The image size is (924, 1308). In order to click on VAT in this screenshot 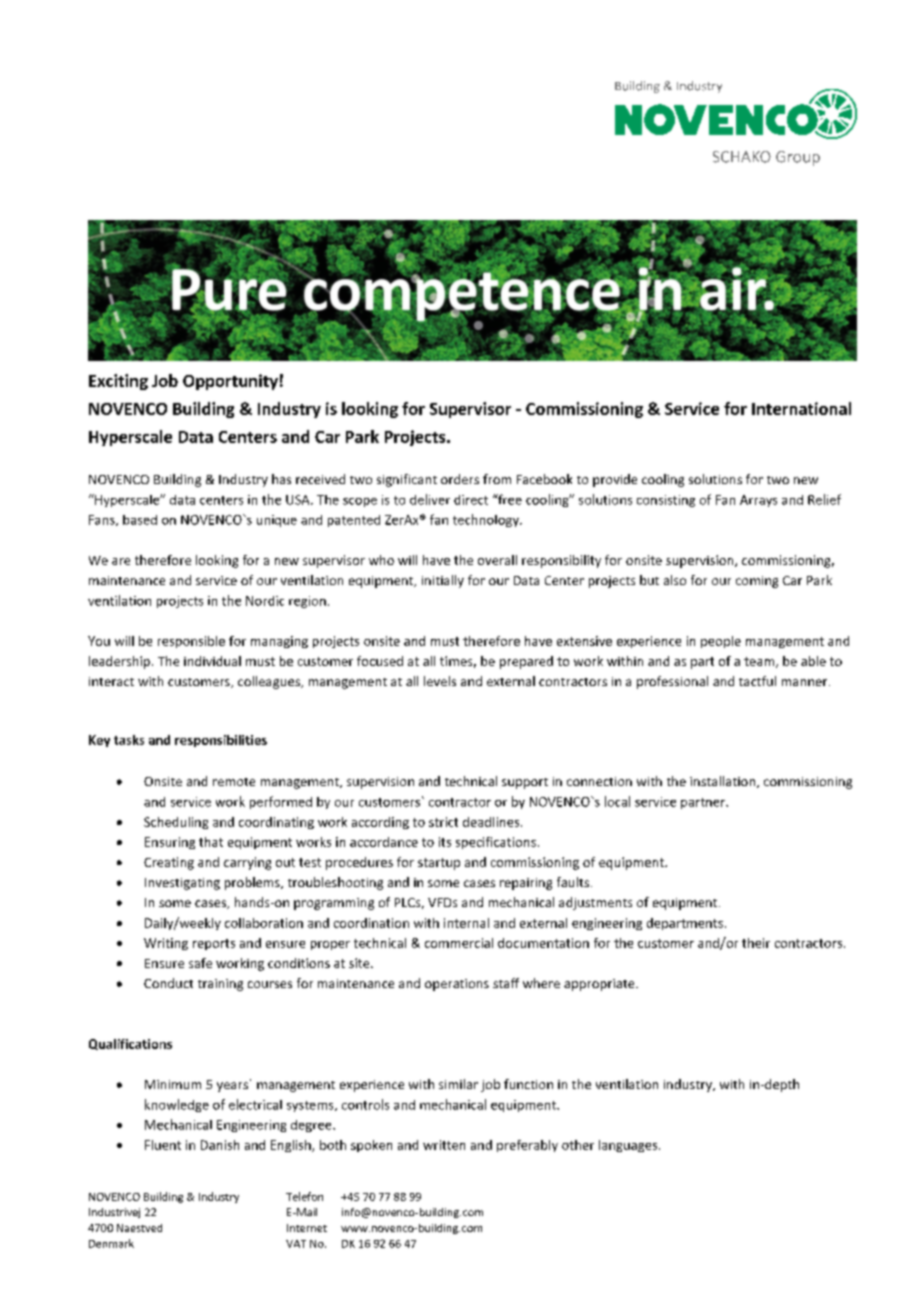, I will do `click(296, 1244)`.
